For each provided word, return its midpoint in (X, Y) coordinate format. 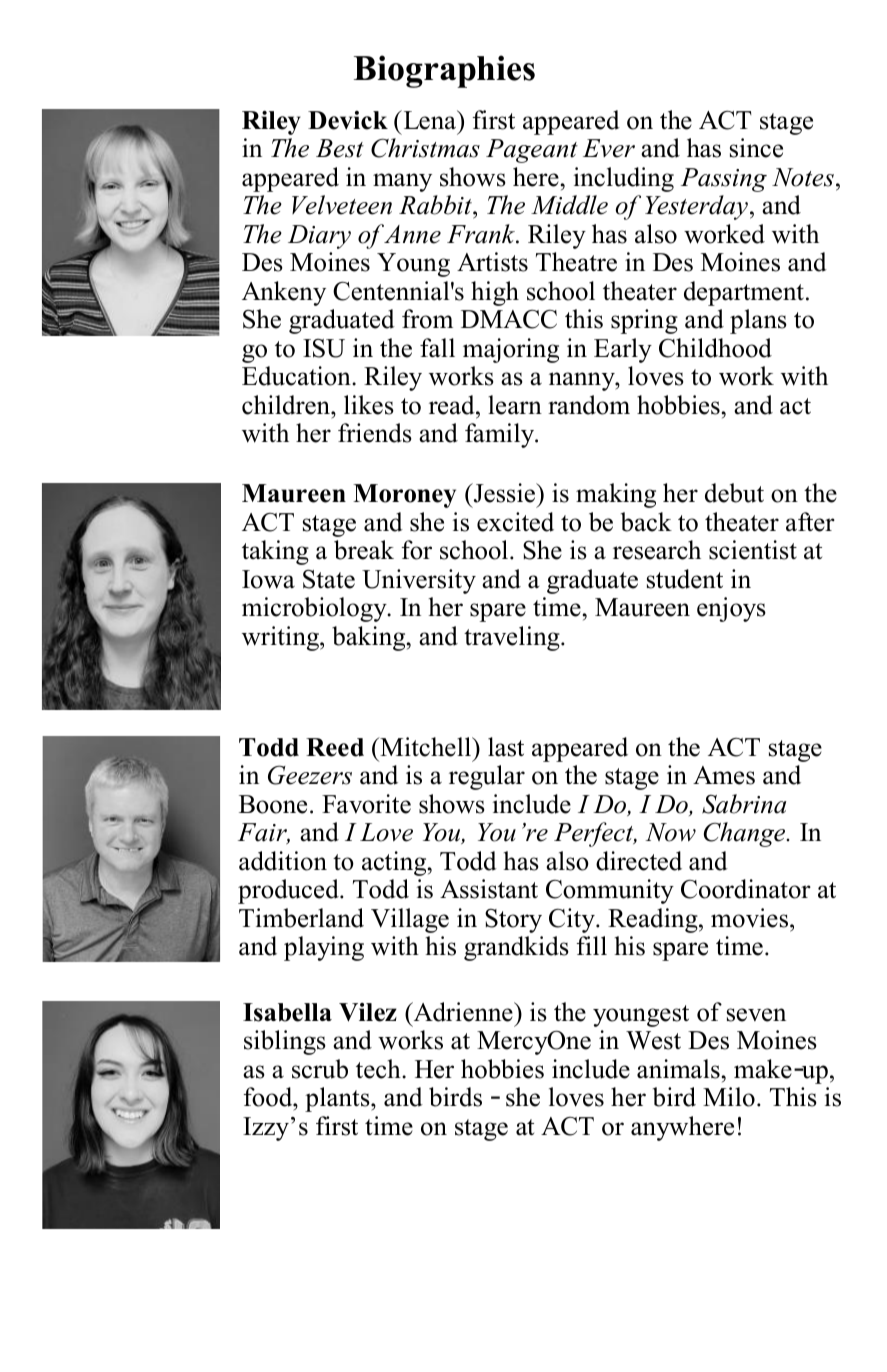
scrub (320, 1069)
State (329, 579)
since (756, 148)
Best (340, 148)
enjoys (731, 609)
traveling (513, 638)
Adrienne (463, 1012)
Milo (729, 1097)
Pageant (532, 151)
